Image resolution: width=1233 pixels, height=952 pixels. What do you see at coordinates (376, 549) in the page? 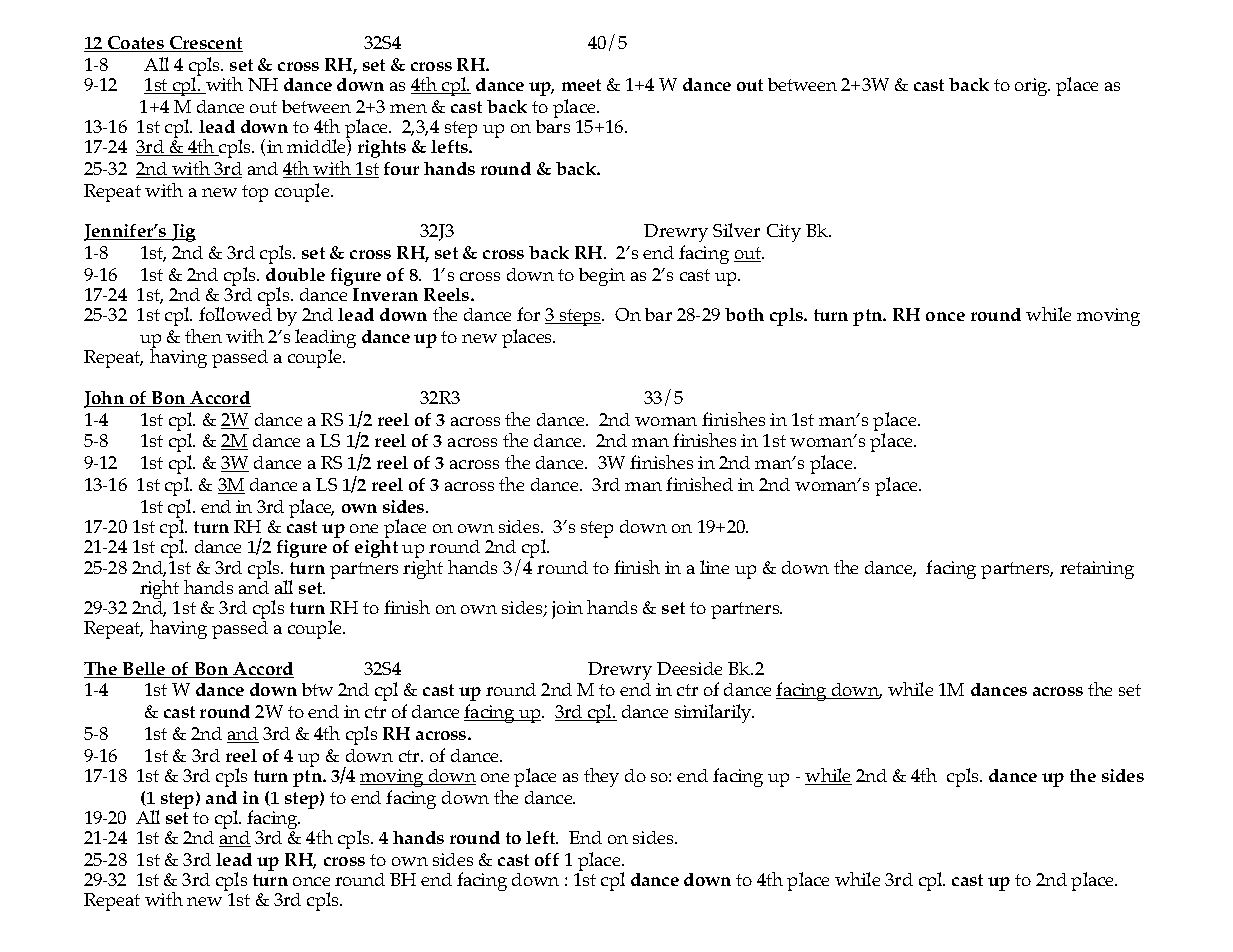
I see `eight` at bounding box center [376, 549].
